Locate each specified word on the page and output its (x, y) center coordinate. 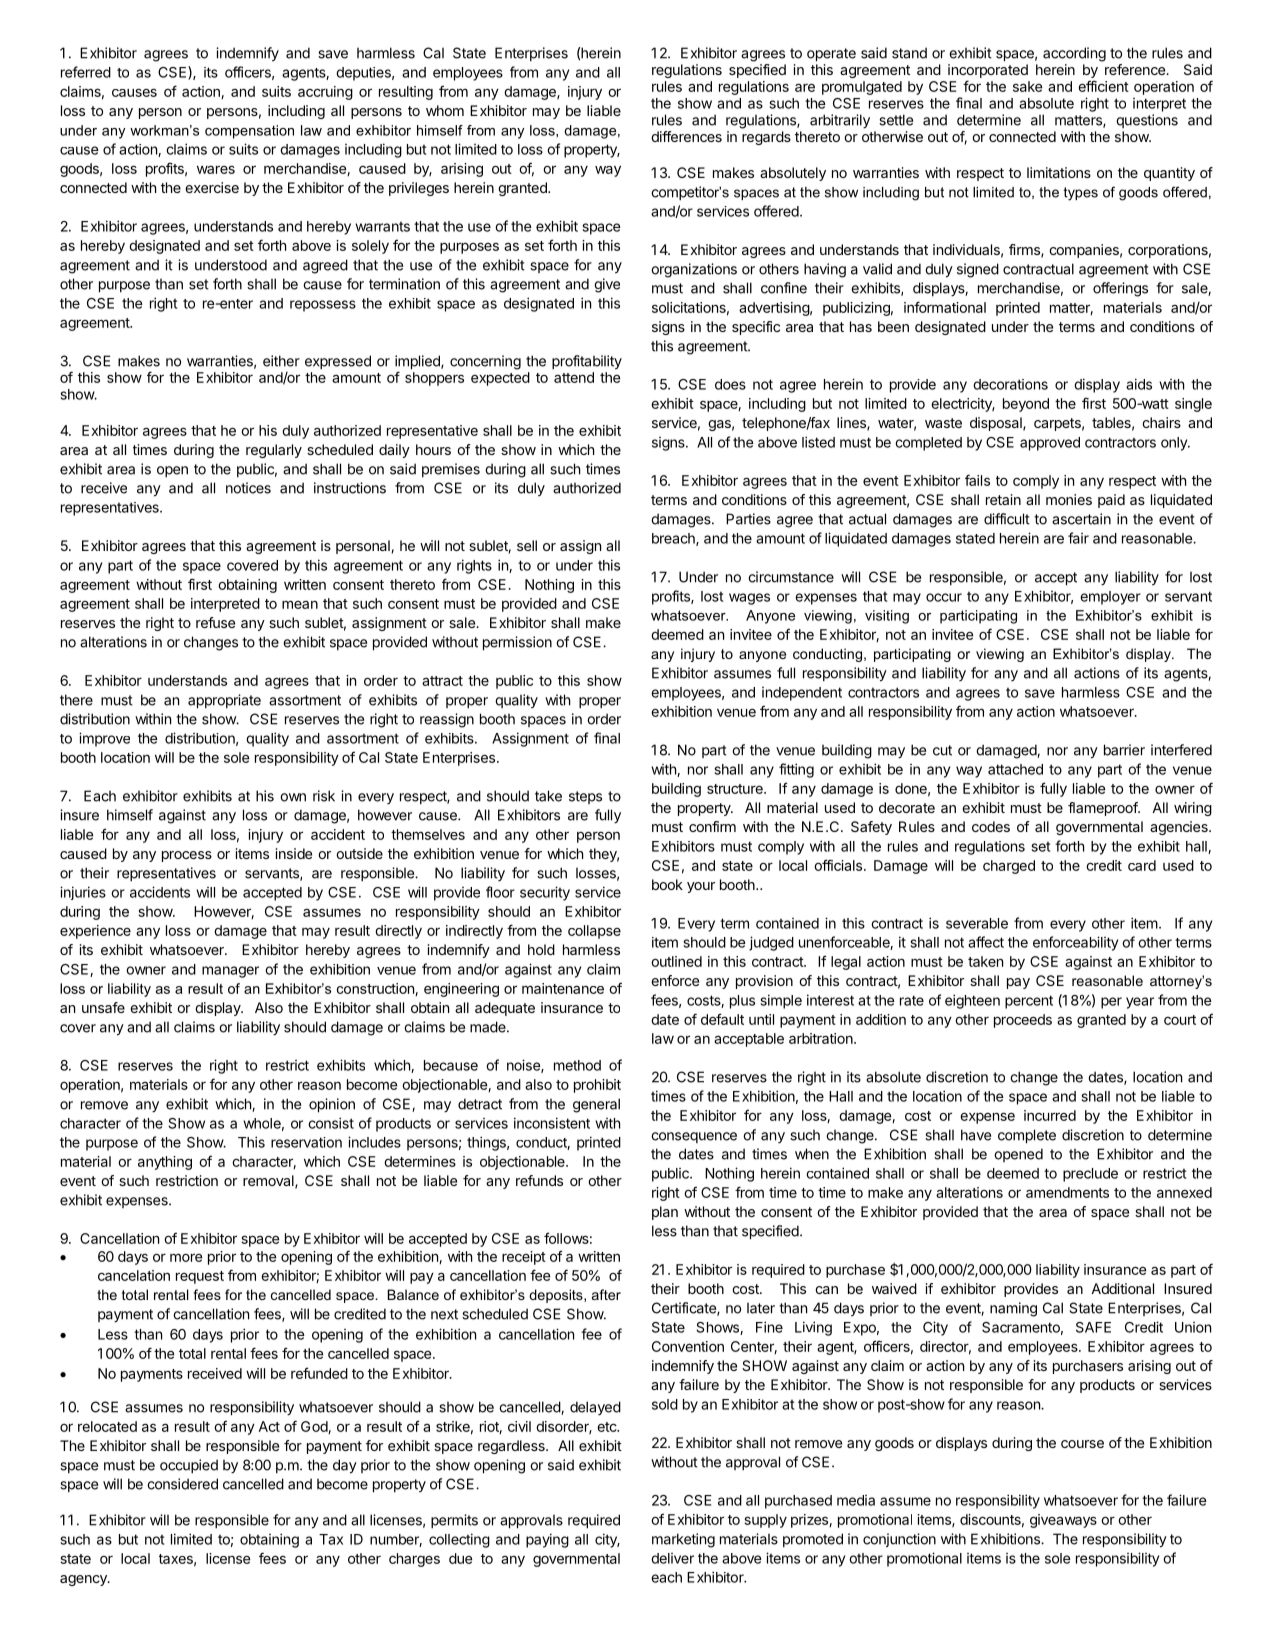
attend (574, 377)
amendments (1067, 1192)
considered (182, 1484)
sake (1028, 86)
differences (686, 136)
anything (165, 1163)
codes (991, 826)
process (187, 856)
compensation (249, 132)
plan (665, 1213)
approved (1050, 444)
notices (248, 488)
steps (585, 797)
